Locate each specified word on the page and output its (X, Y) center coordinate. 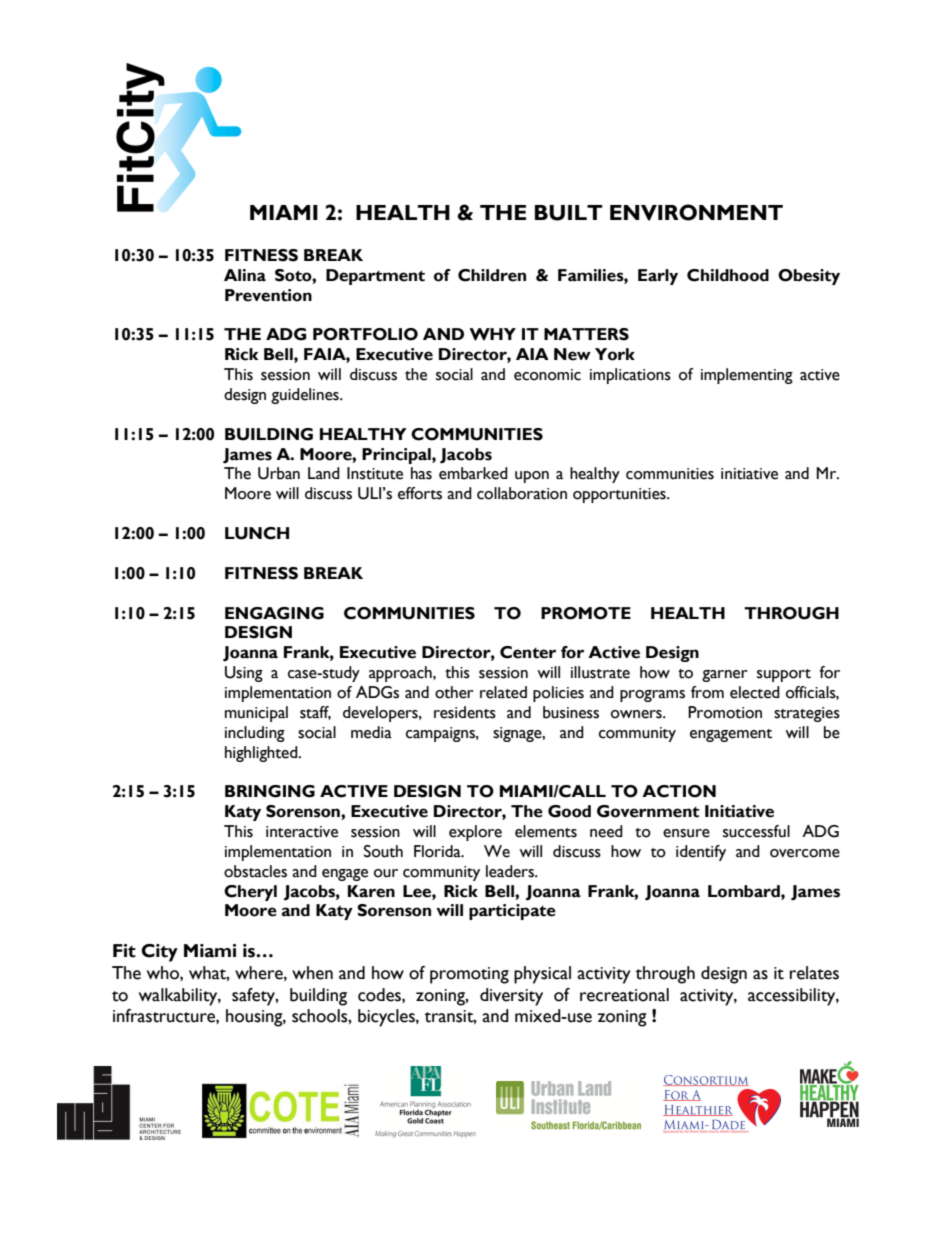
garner (725, 676)
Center (528, 652)
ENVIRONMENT (696, 212)
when (312, 973)
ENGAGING (274, 613)
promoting (469, 975)
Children (492, 275)
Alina (245, 275)
